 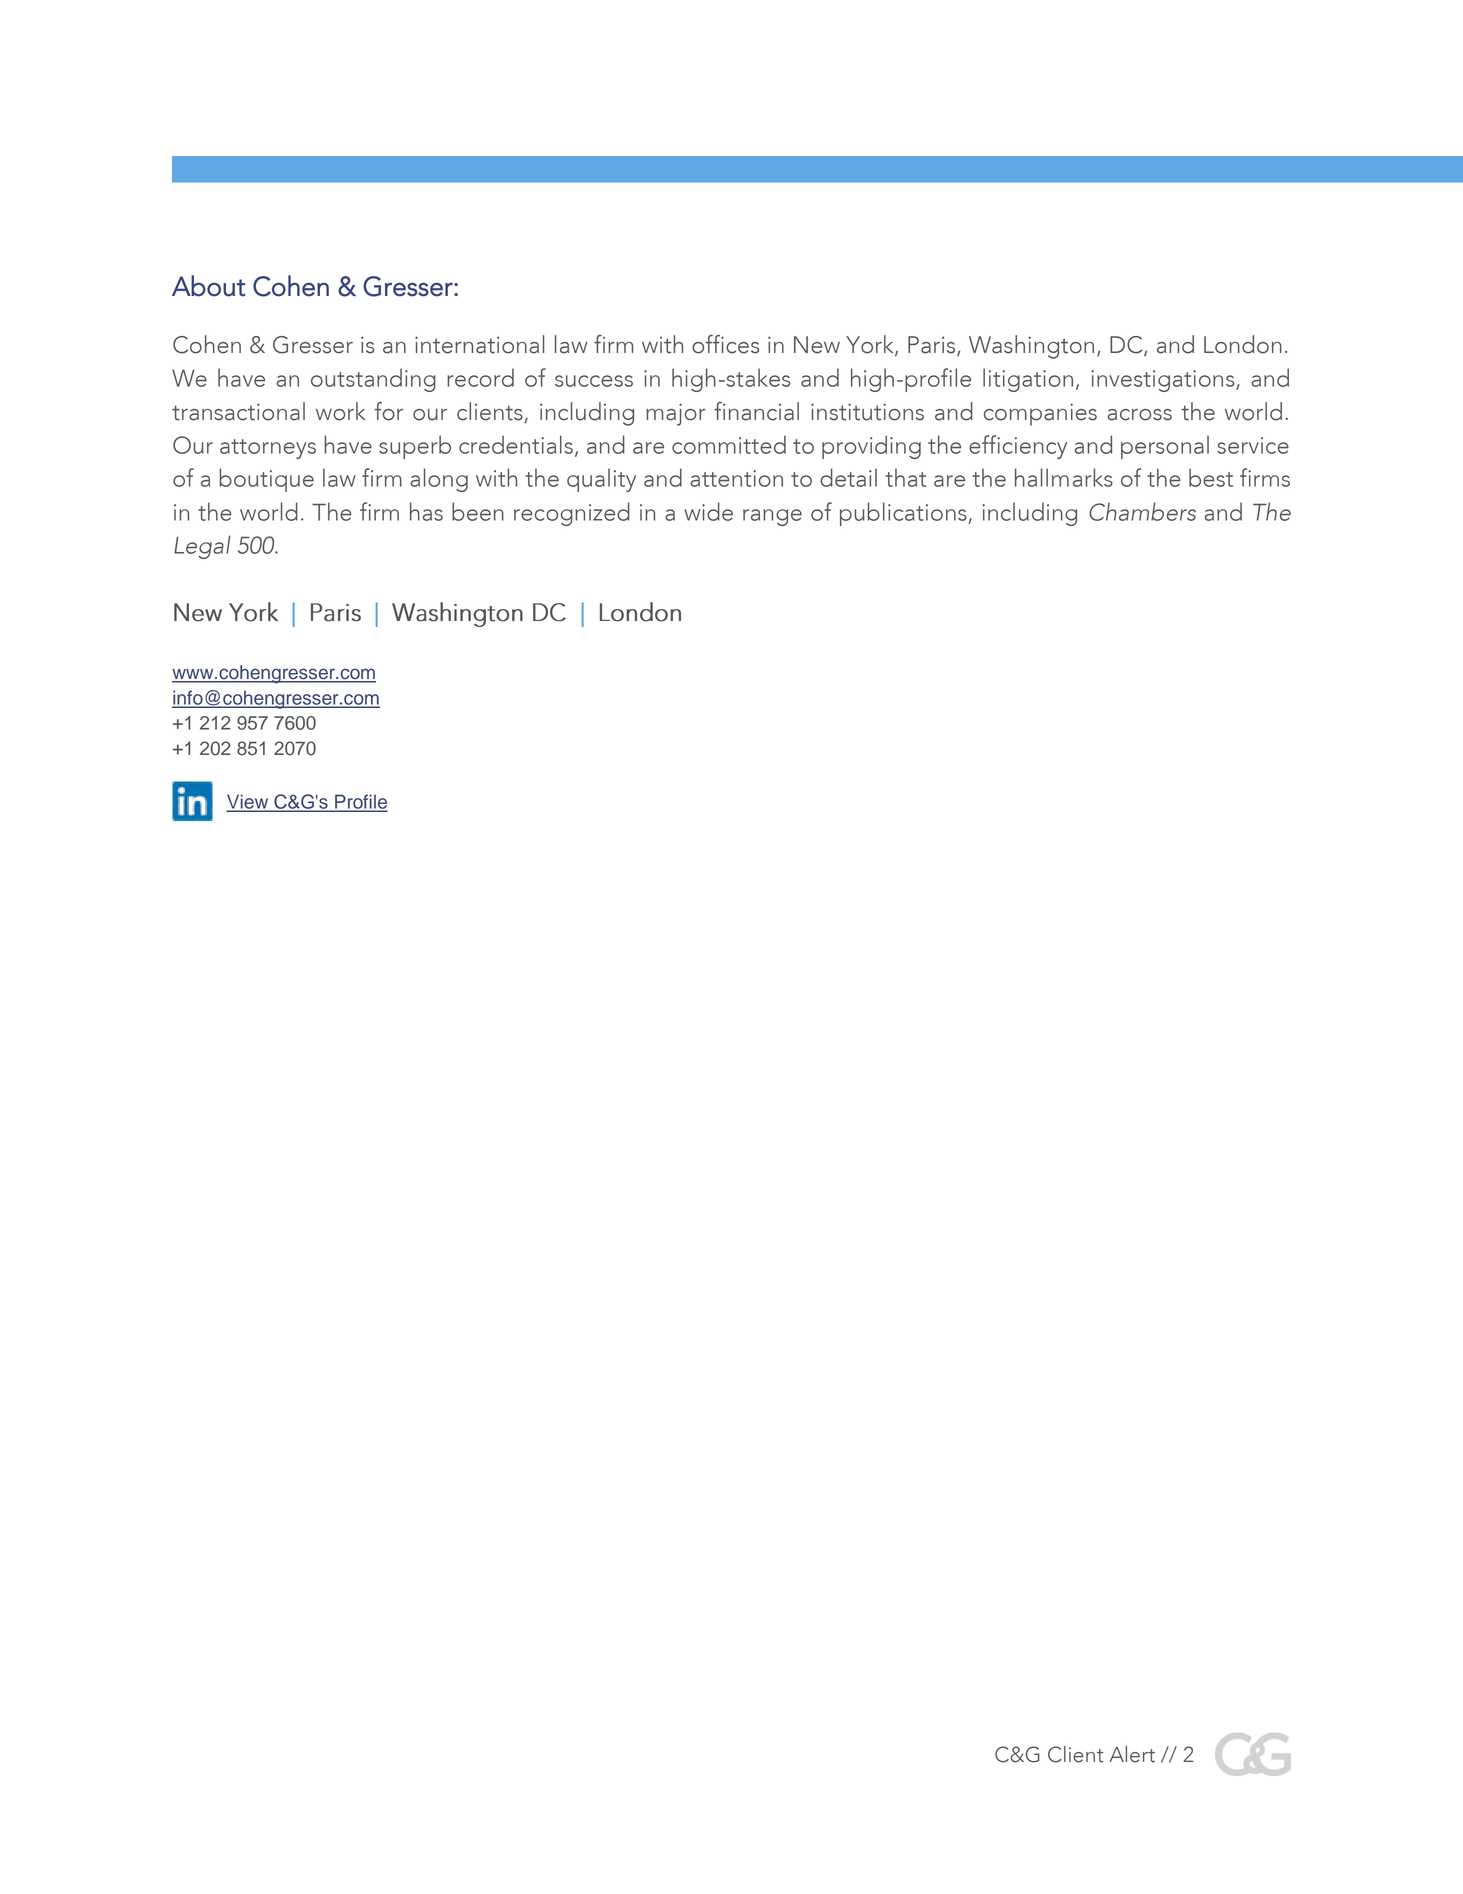 I want to click on outstanding, so click(x=373, y=380).
